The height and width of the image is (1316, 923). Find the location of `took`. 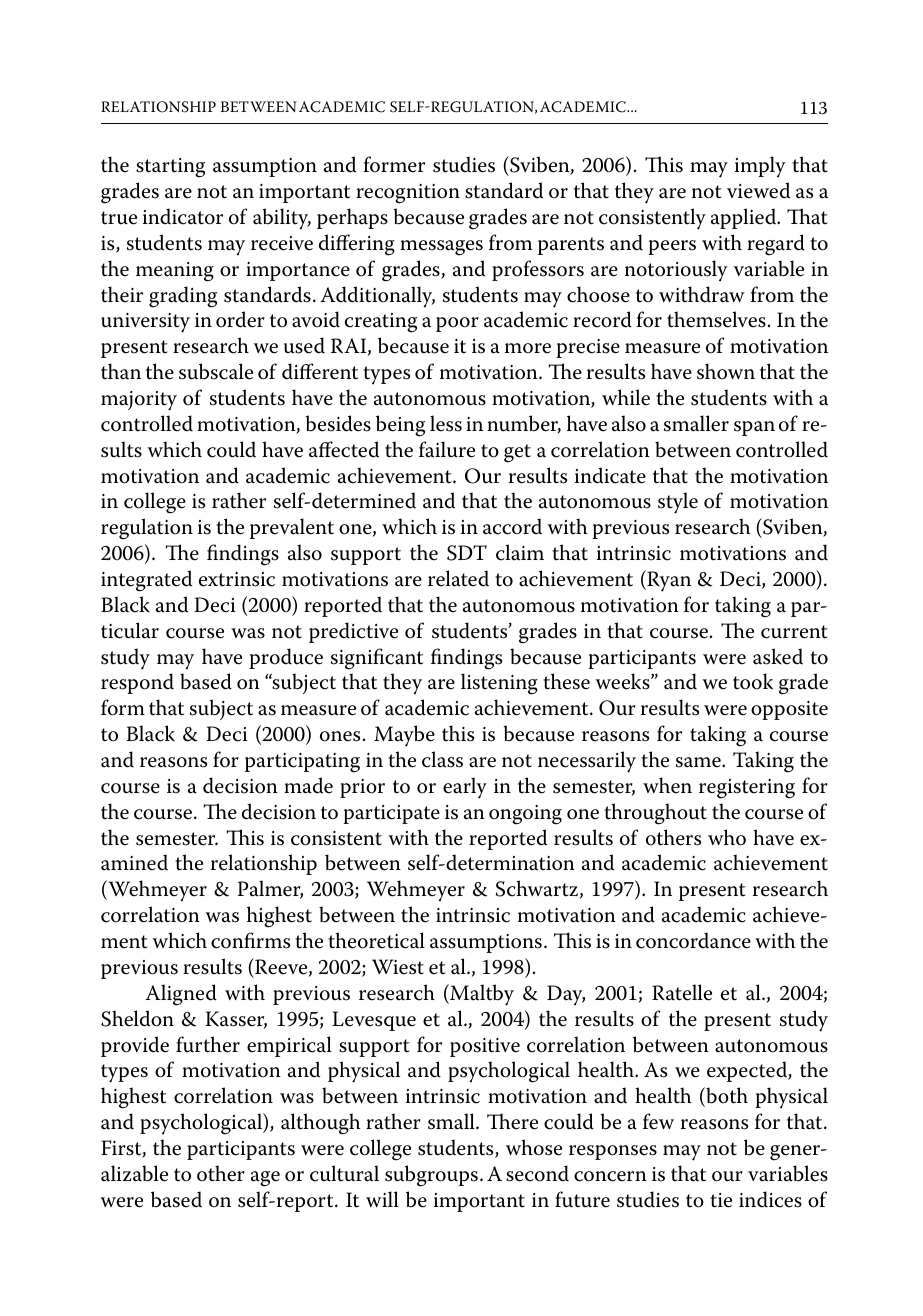

took is located at coordinates (753, 681).
